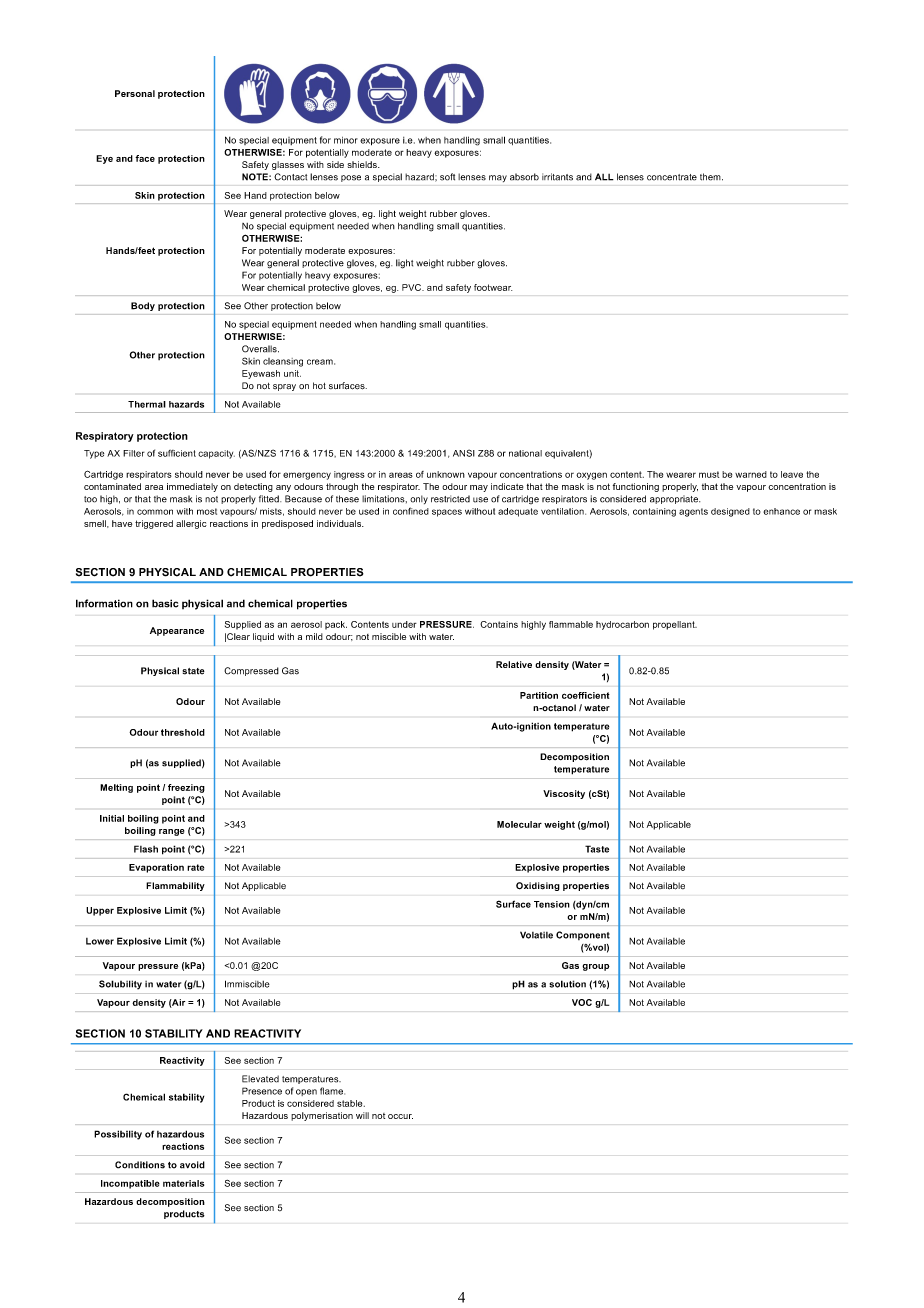 The image size is (924, 1308). I want to click on group, so click(596, 967).
